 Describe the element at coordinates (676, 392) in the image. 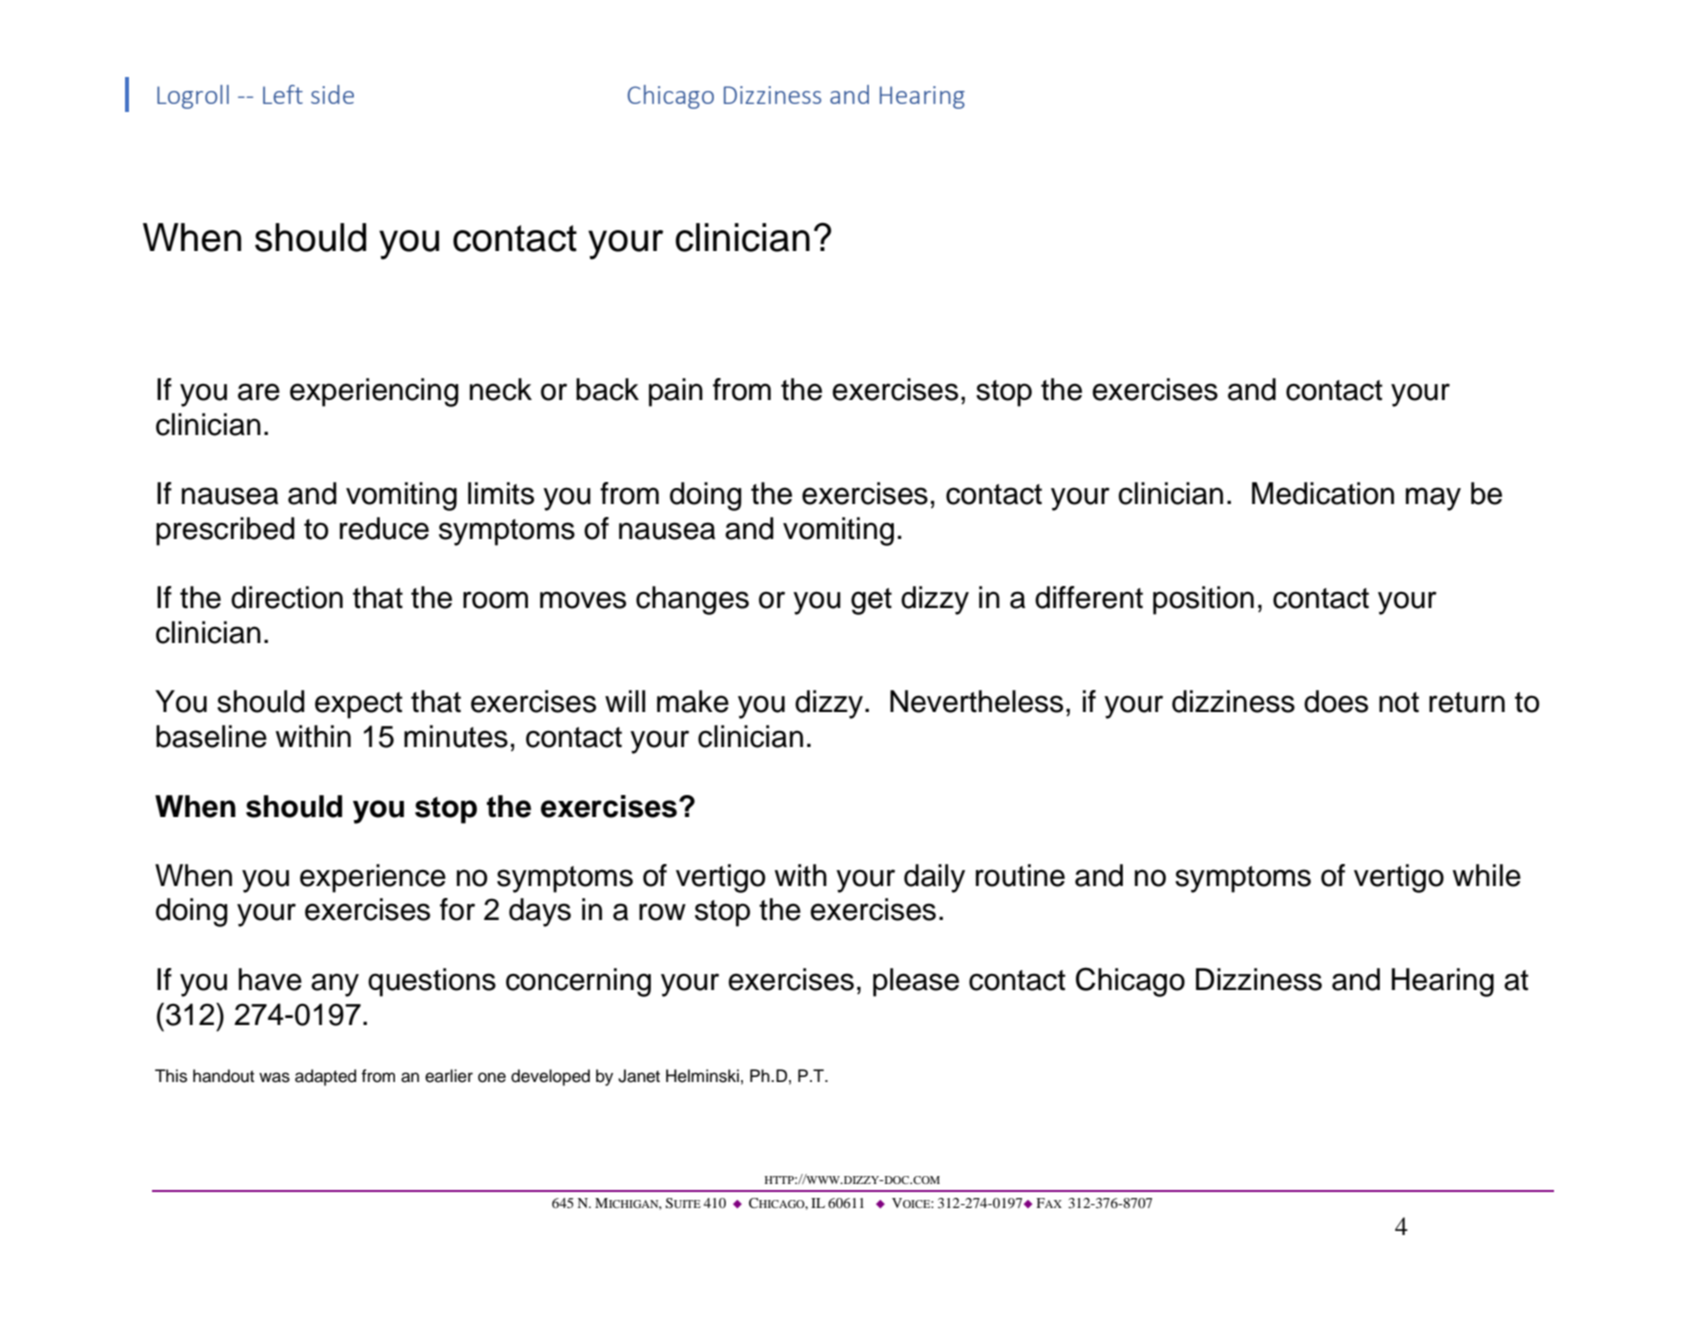

I see `pain` at that location.
